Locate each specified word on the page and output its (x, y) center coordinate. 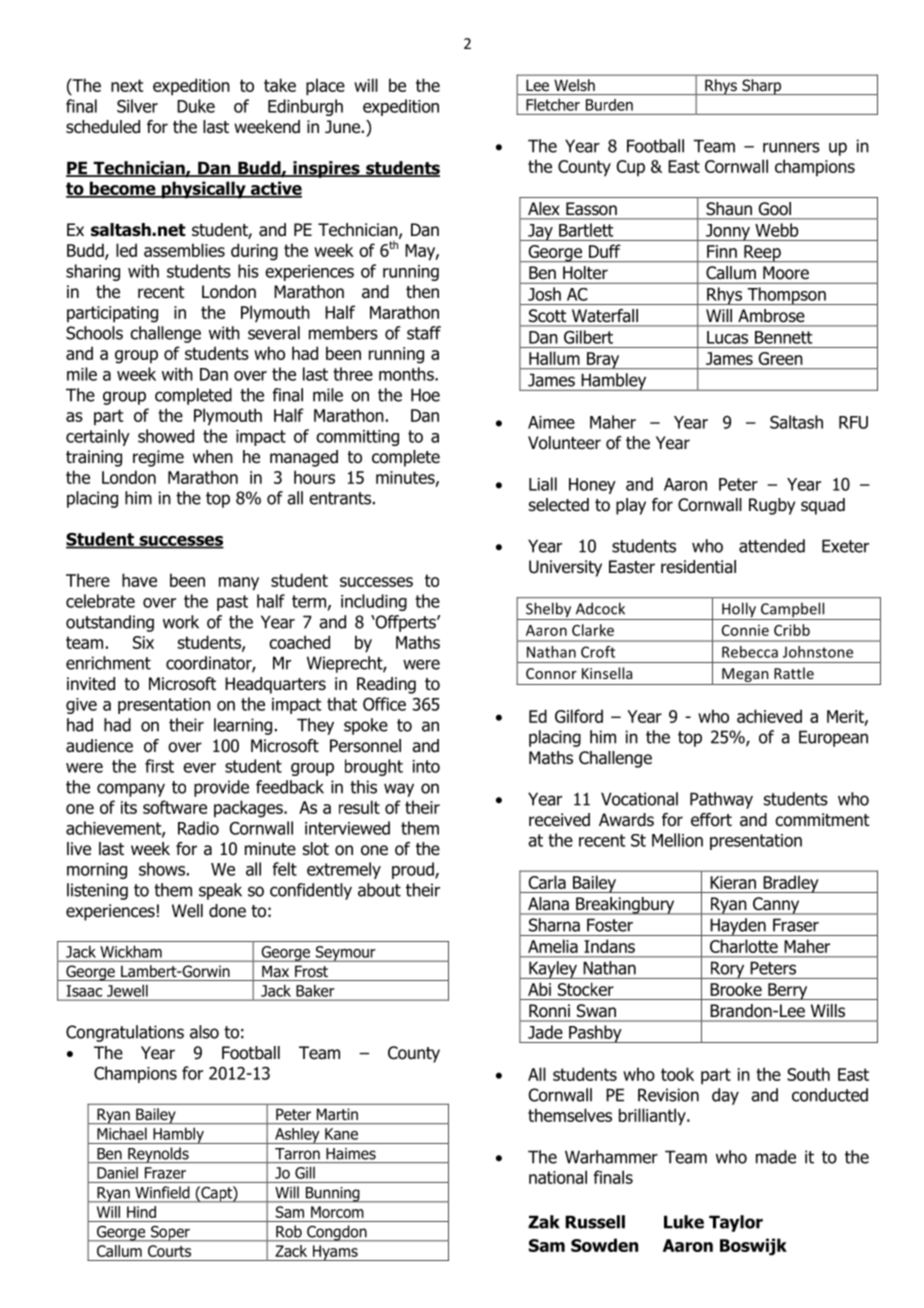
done (227, 911)
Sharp (762, 87)
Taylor (736, 1223)
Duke (196, 106)
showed (166, 436)
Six (143, 642)
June (342, 127)
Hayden (738, 927)
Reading (386, 685)
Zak (544, 1222)
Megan (745, 676)
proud (414, 870)
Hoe (425, 395)
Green (781, 358)
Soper (170, 1234)
